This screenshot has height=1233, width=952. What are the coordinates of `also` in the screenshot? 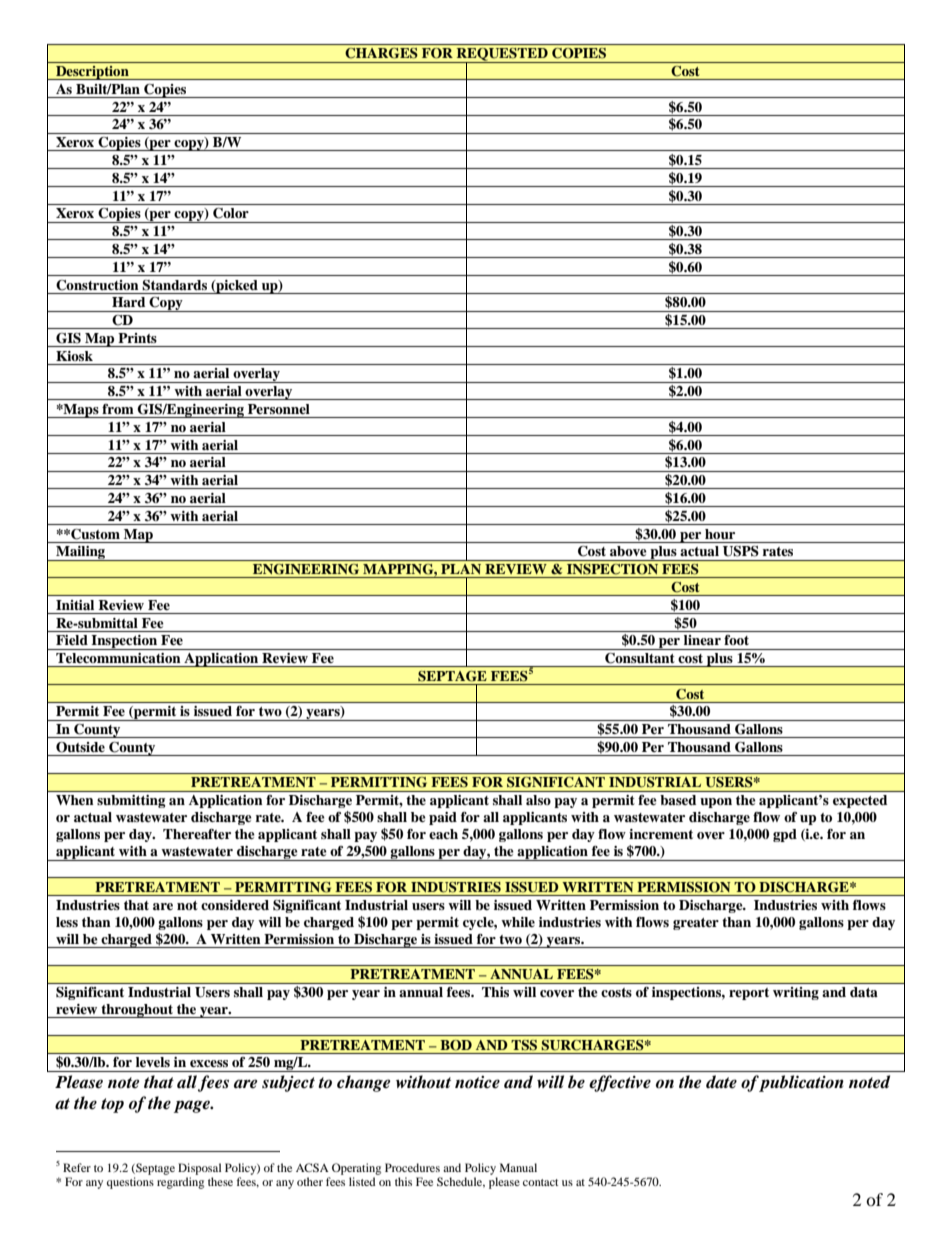 It's located at (538, 800).
